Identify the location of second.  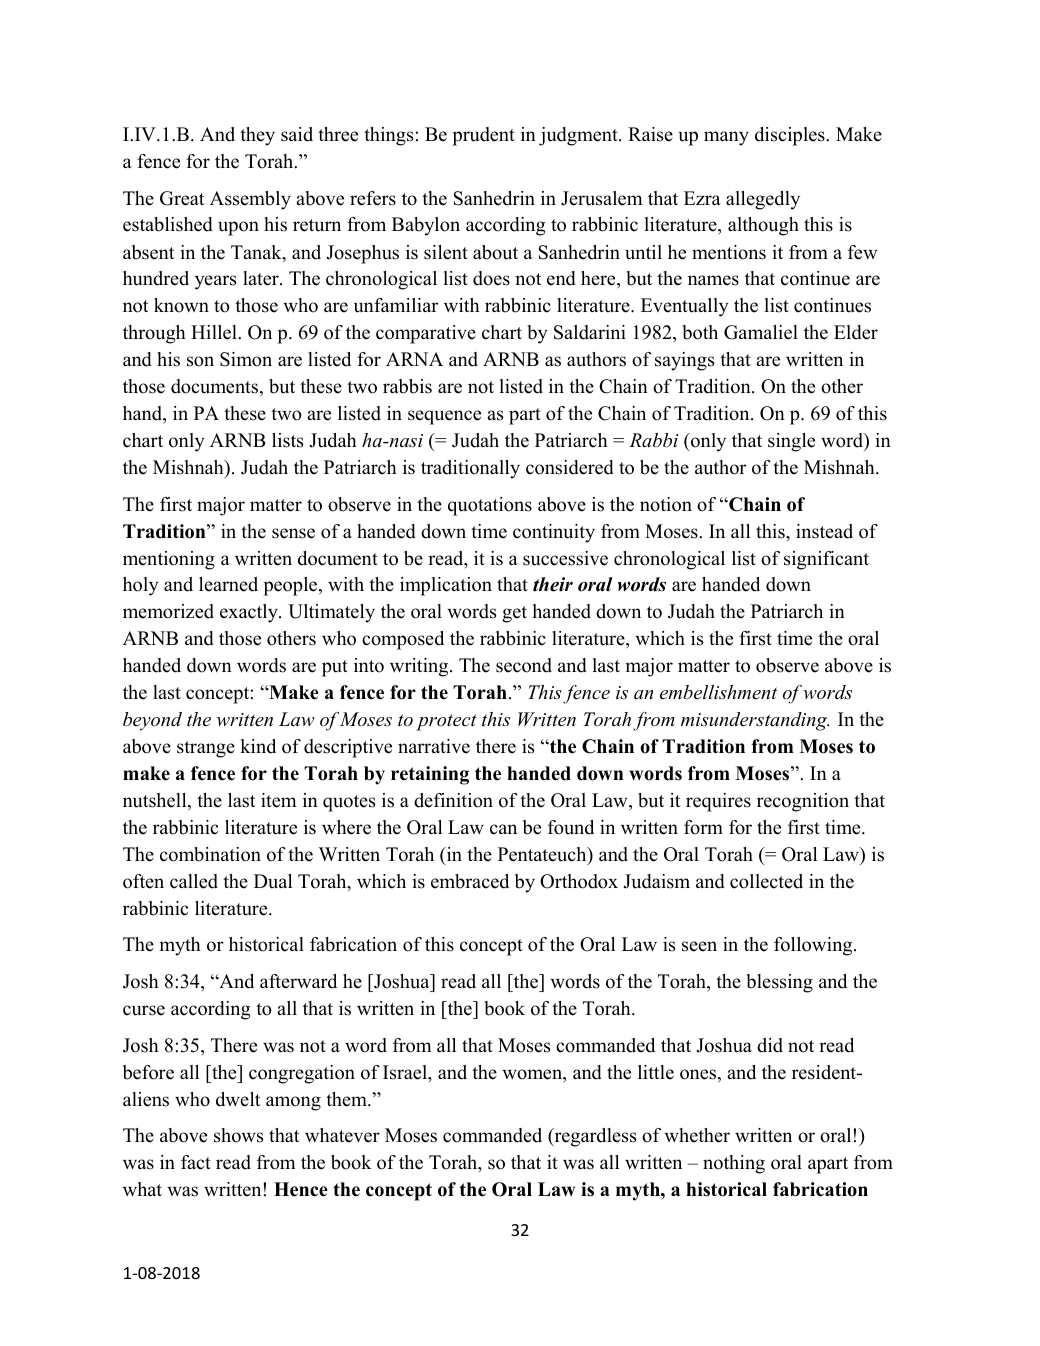
(524, 665).
